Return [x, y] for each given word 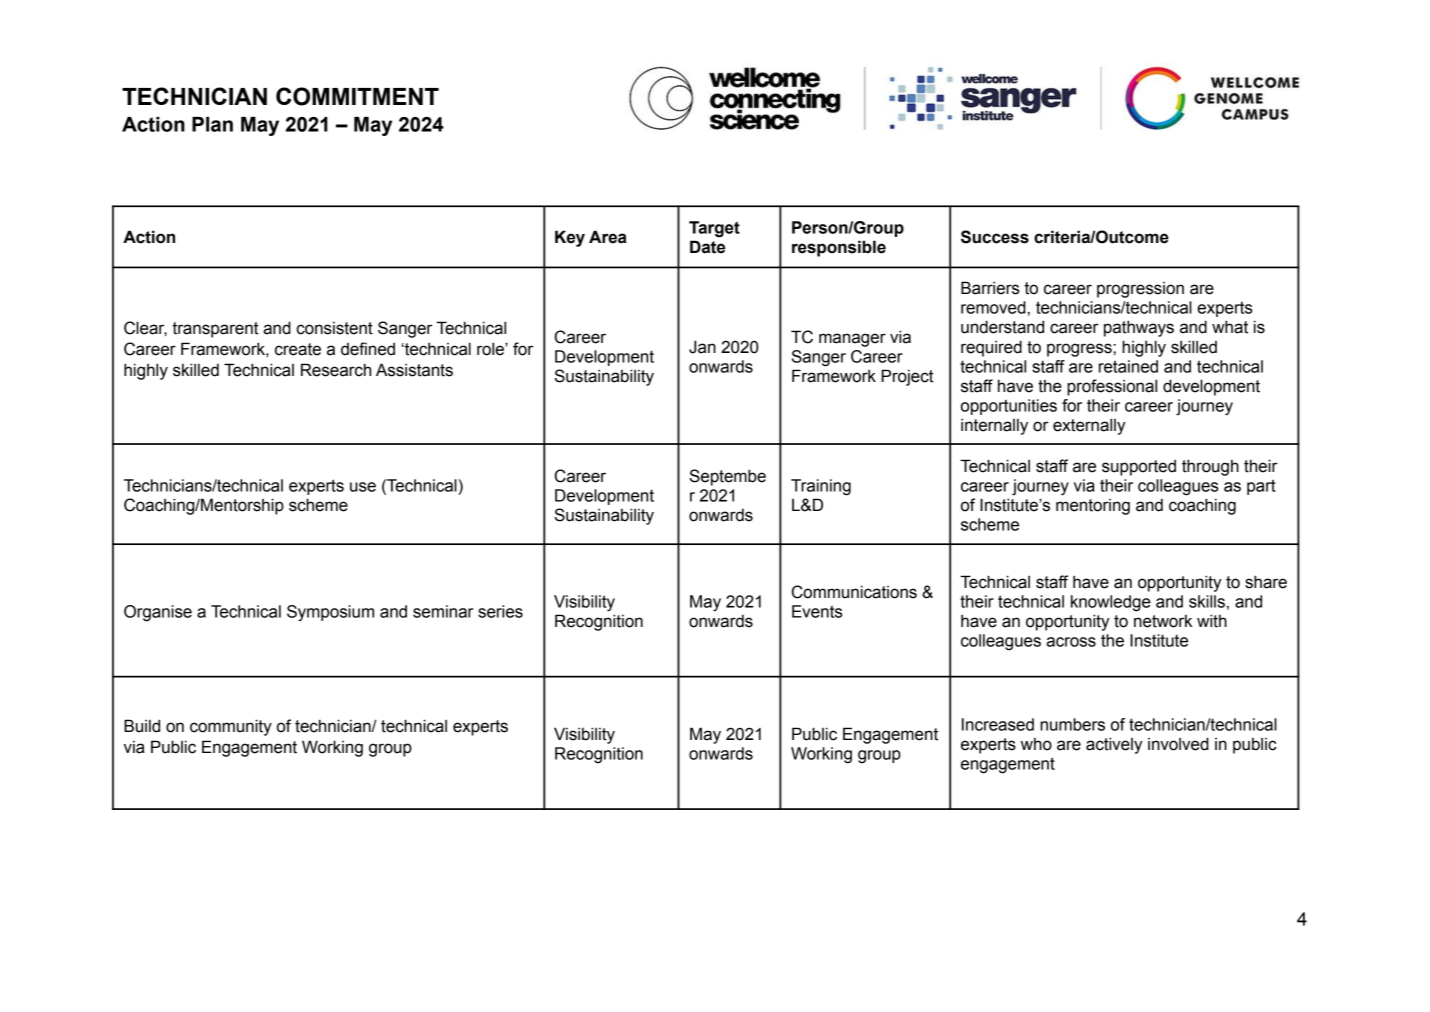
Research [336, 370]
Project [907, 377]
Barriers [990, 288]
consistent [335, 328]
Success [995, 237]
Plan [212, 124]
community [231, 727]
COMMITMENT [357, 96]
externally [1089, 426]
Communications [854, 592]
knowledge [1111, 603]
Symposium [330, 613]
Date [707, 247]
